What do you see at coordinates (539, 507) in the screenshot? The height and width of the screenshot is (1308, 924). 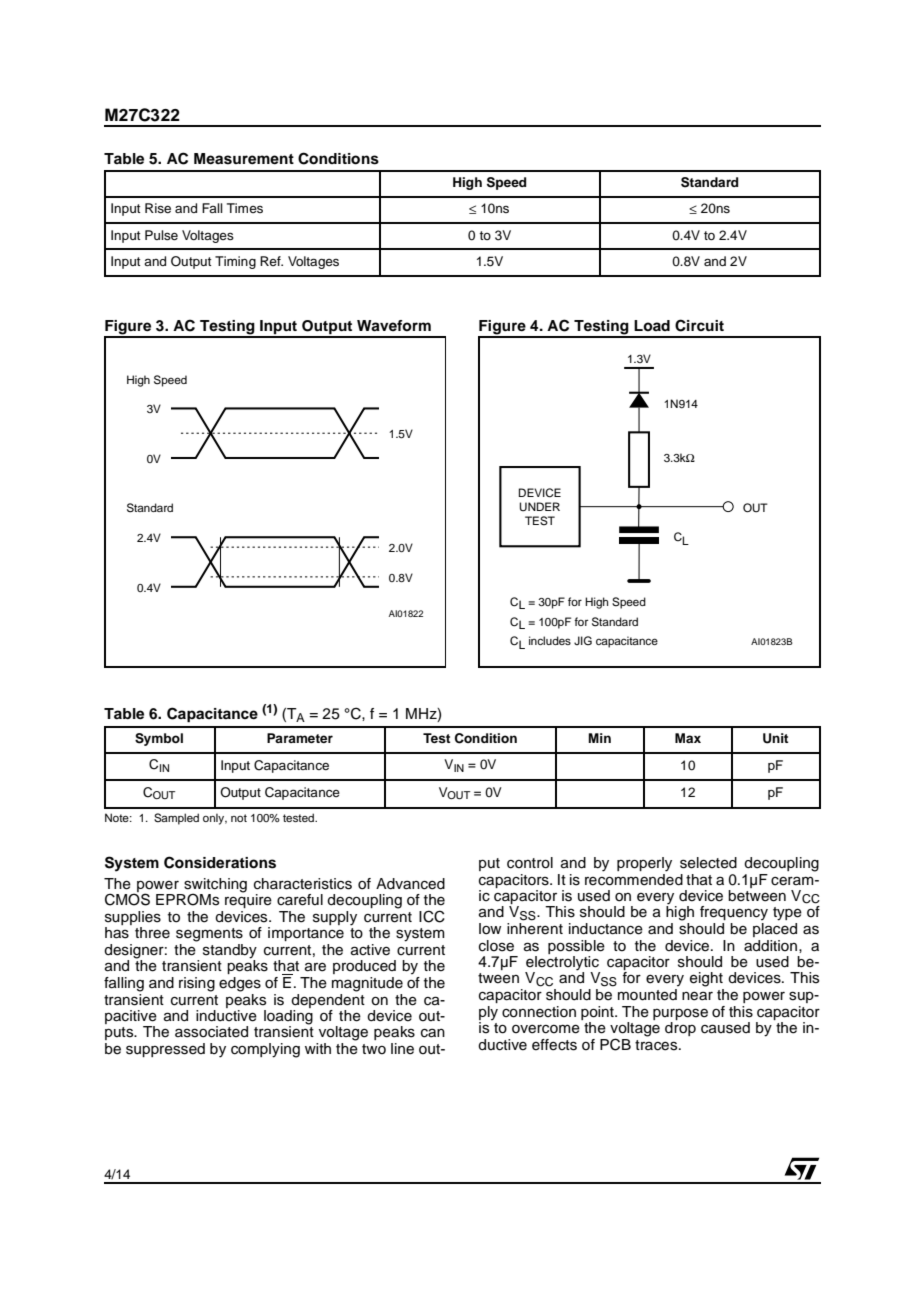 I see `UNDER` at bounding box center [539, 507].
